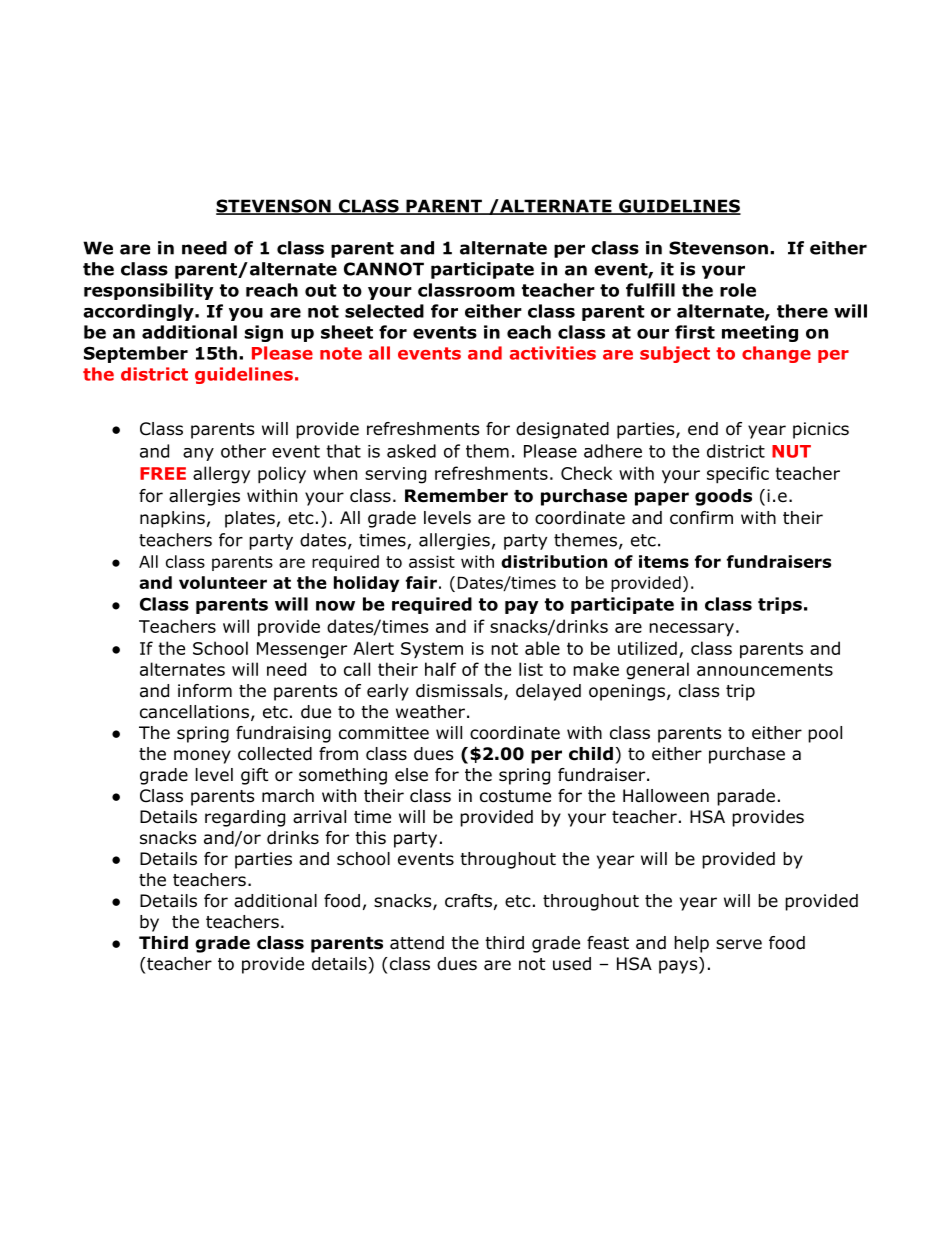  What do you see at coordinates (765, 669) in the screenshot?
I see `announcements` at bounding box center [765, 669].
